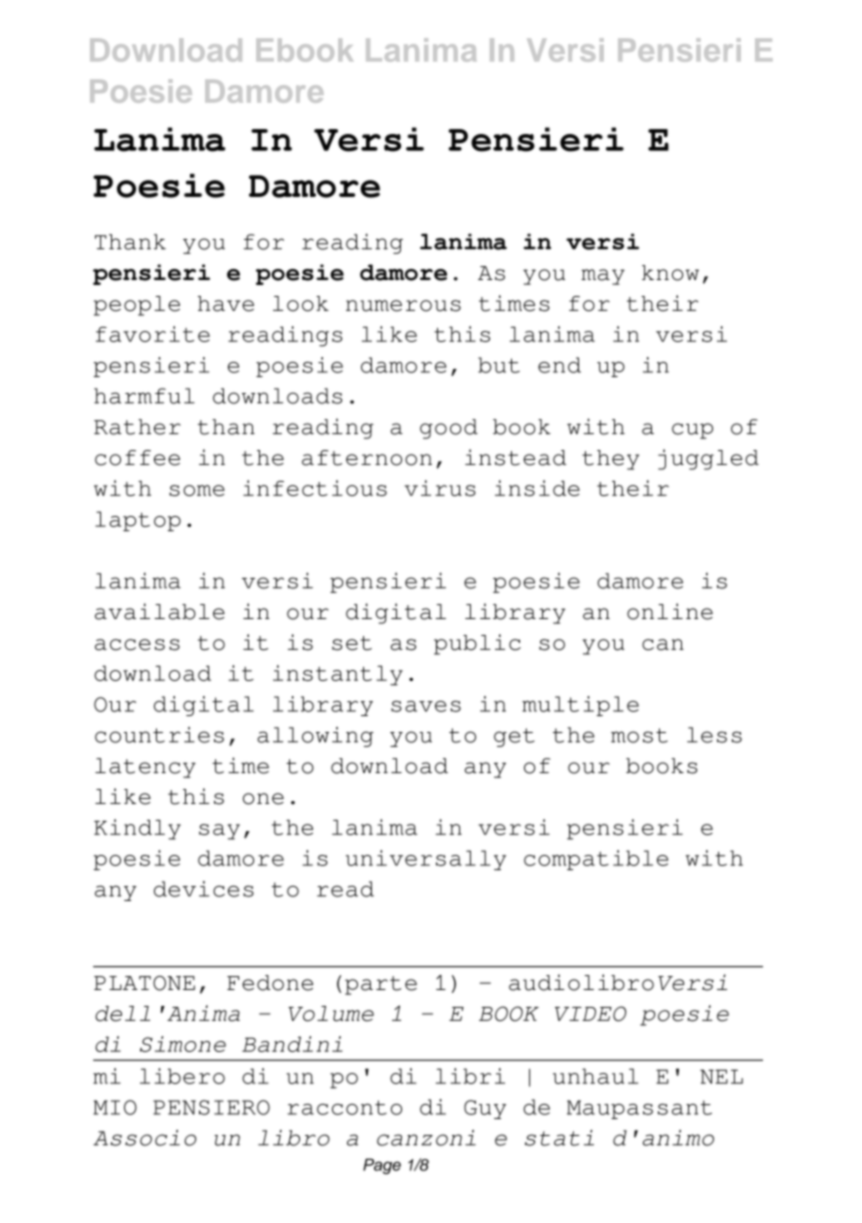 Image resolution: width=862 pixels, height=1223 pixels. Describe the element at coordinates (115, 1107) in the page. I see `MIO` at that location.
